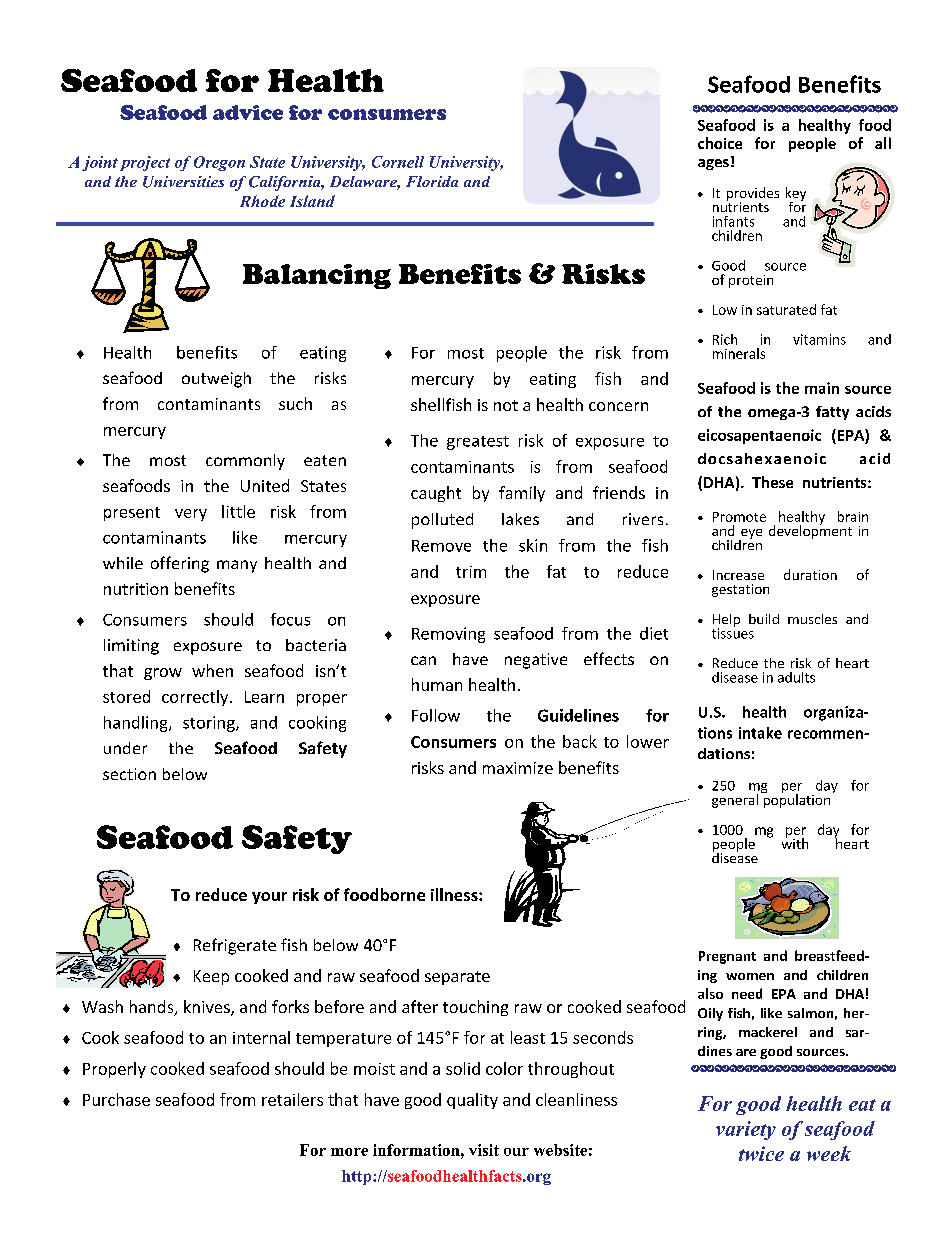 The image size is (952, 1233). Describe the element at coordinates (212, 670) in the screenshot. I see `when` at that location.
